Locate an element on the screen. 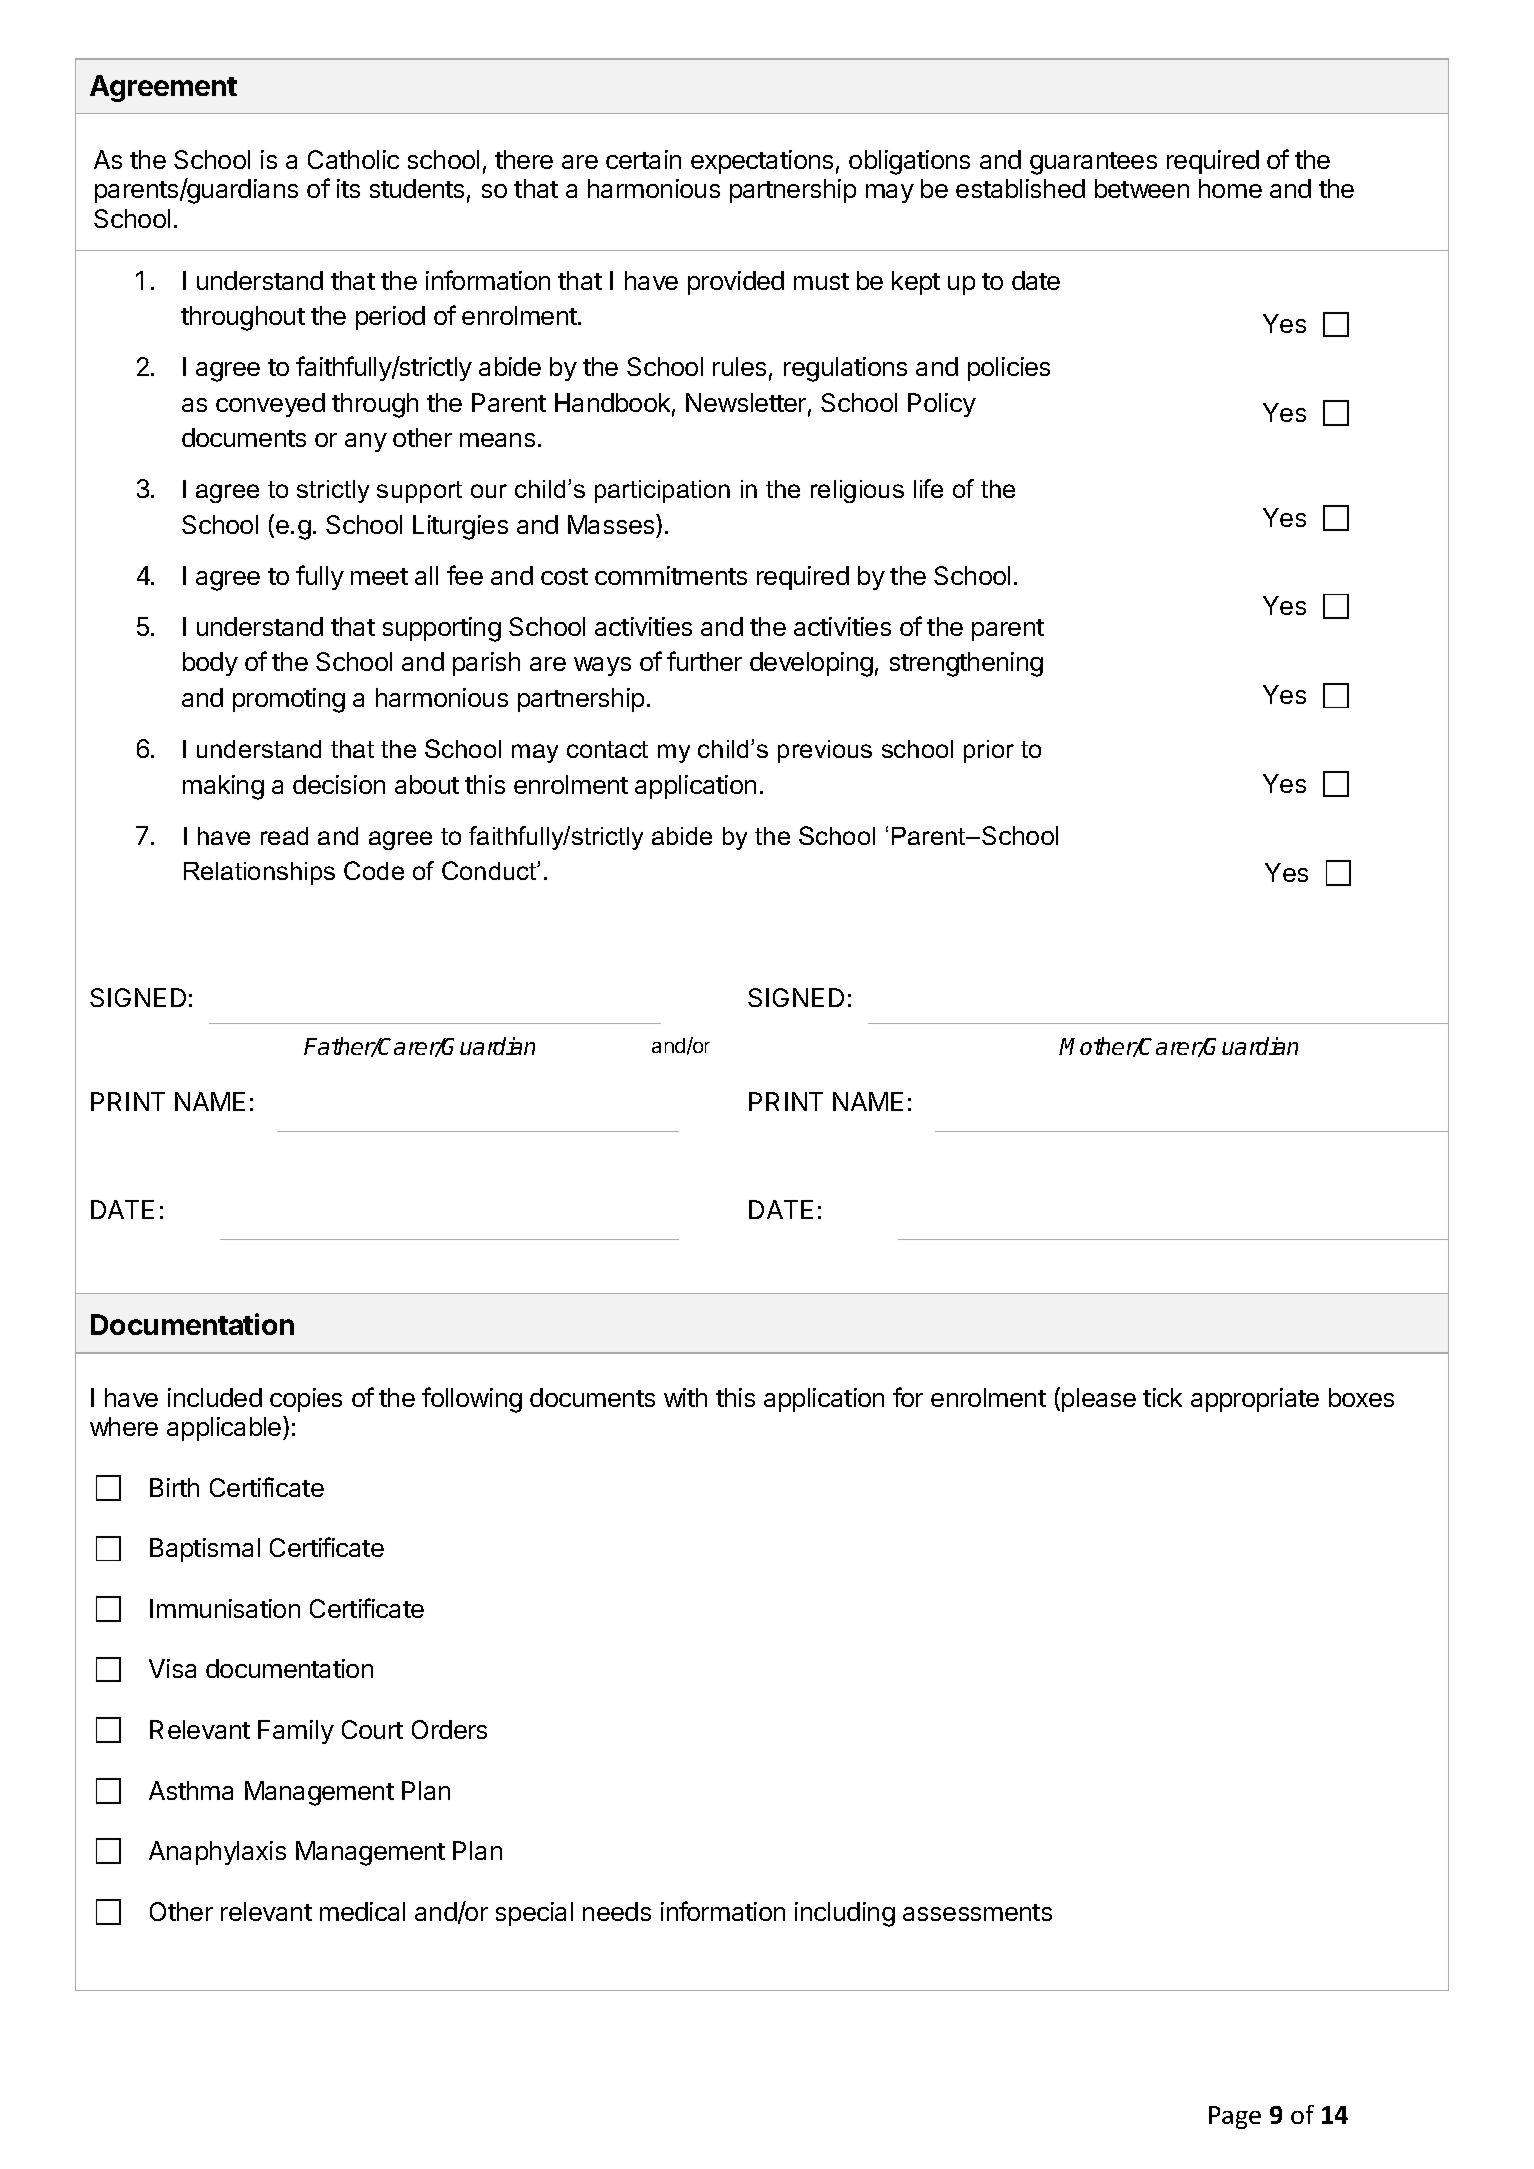 Image resolution: width=1534 pixels, height=2169 pixels. expectations is located at coordinates (762, 162).
